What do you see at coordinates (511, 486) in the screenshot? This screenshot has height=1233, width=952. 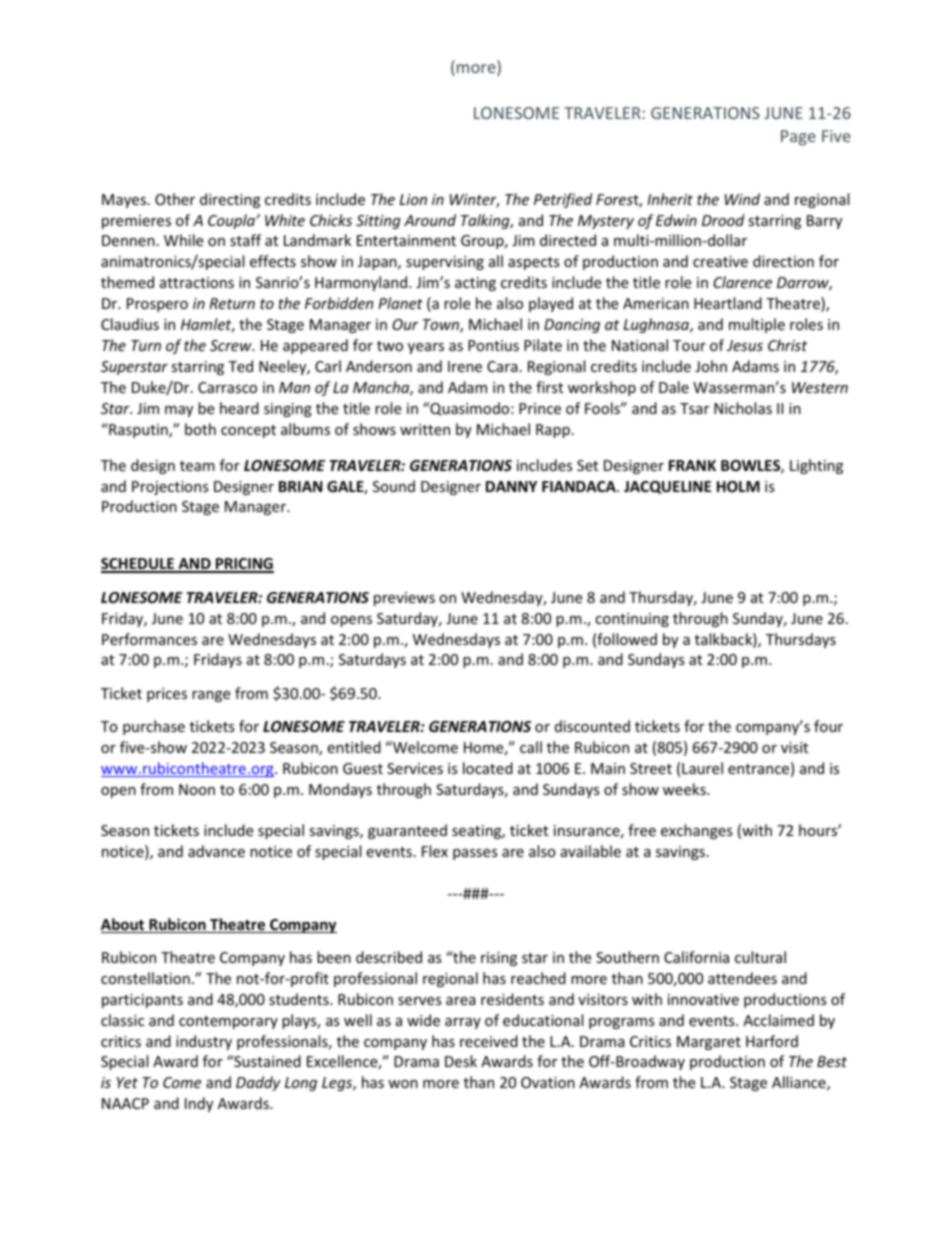 I see `DANNY` at bounding box center [511, 486].
